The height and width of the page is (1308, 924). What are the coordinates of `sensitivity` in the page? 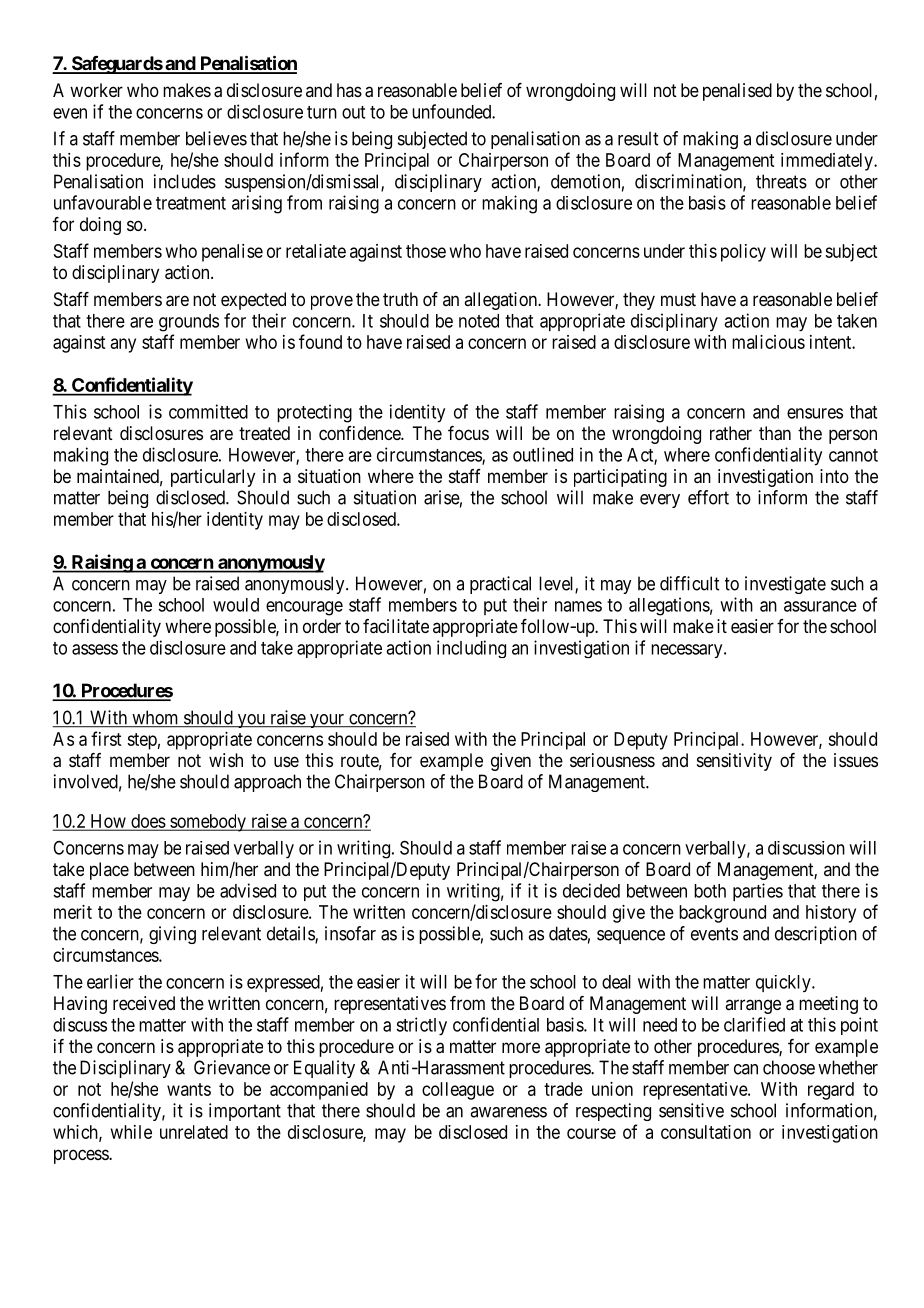 It's located at (734, 762).
